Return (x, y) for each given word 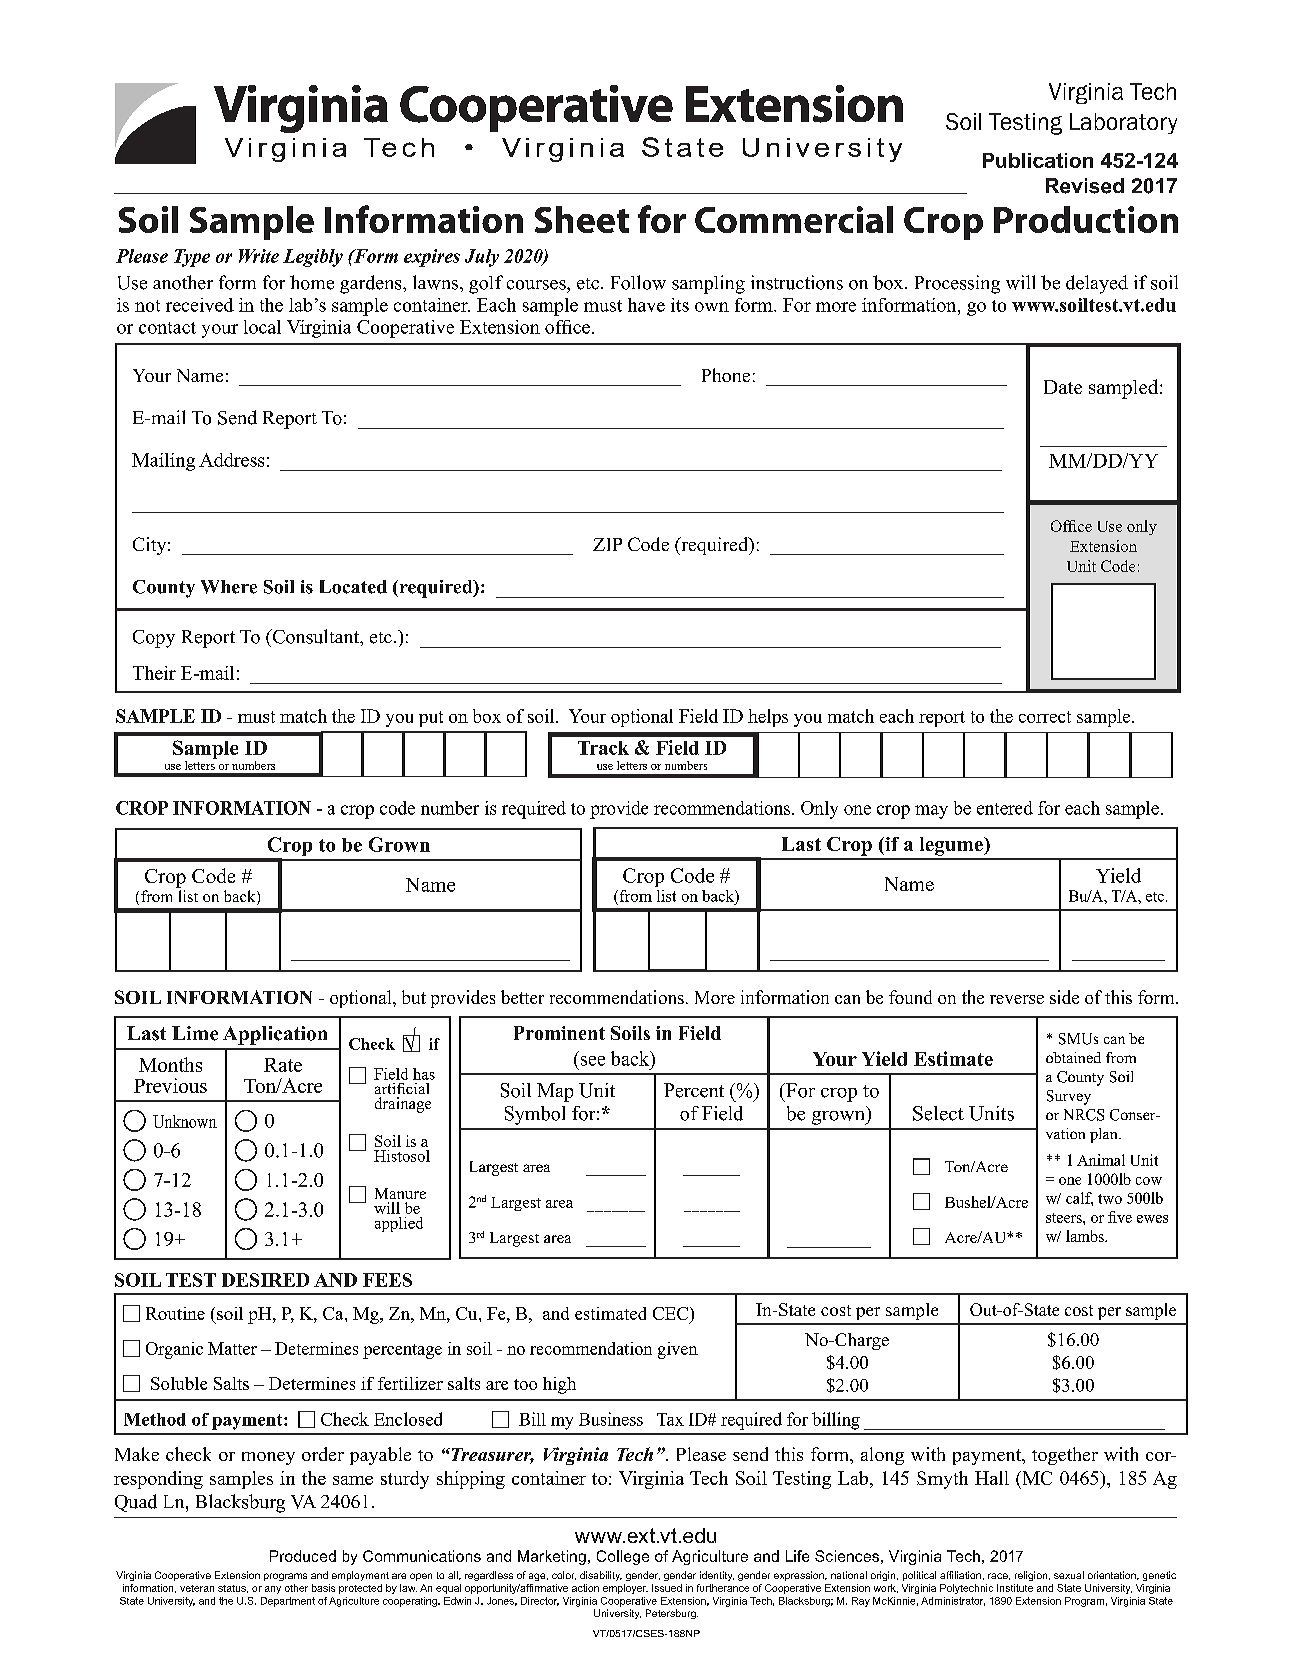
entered (1005, 808)
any (273, 1590)
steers (1065, 1218)
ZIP (607, 544)
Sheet (582, 219)
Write (259, 256)
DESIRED (265, 1280)
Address (231, 460)
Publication (1038, 160)
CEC (672, 1315)
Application (275, 1035)
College (623, 1557)
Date (1063, 387)
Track (603, 748)
